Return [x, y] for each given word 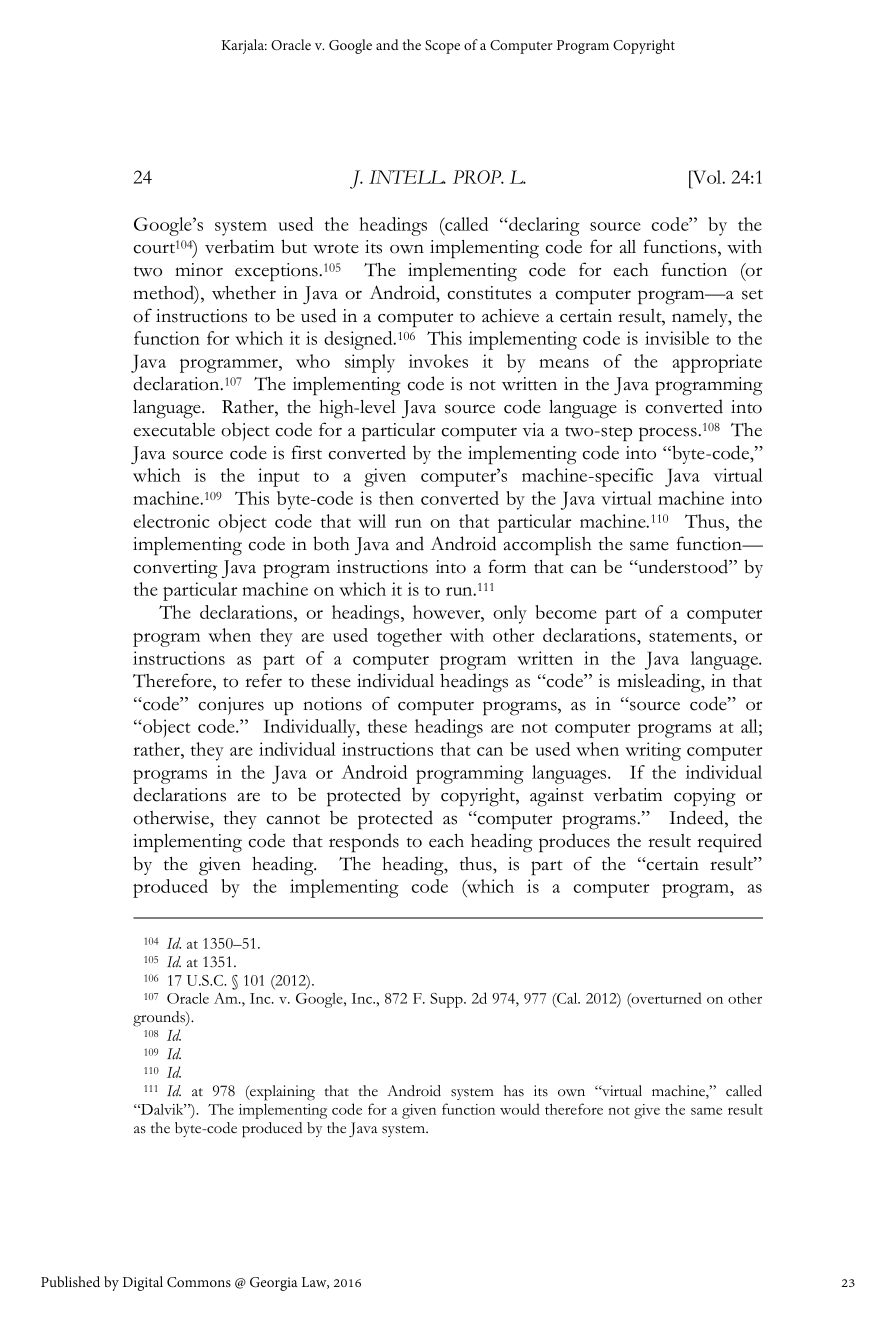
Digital [143, 1283]
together [409, 637]
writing [653, 751]
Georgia [274, 1284]
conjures [231, 706]
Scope [442, 47]
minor [199, 270]
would [520, 1109]
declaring [543, 226]
